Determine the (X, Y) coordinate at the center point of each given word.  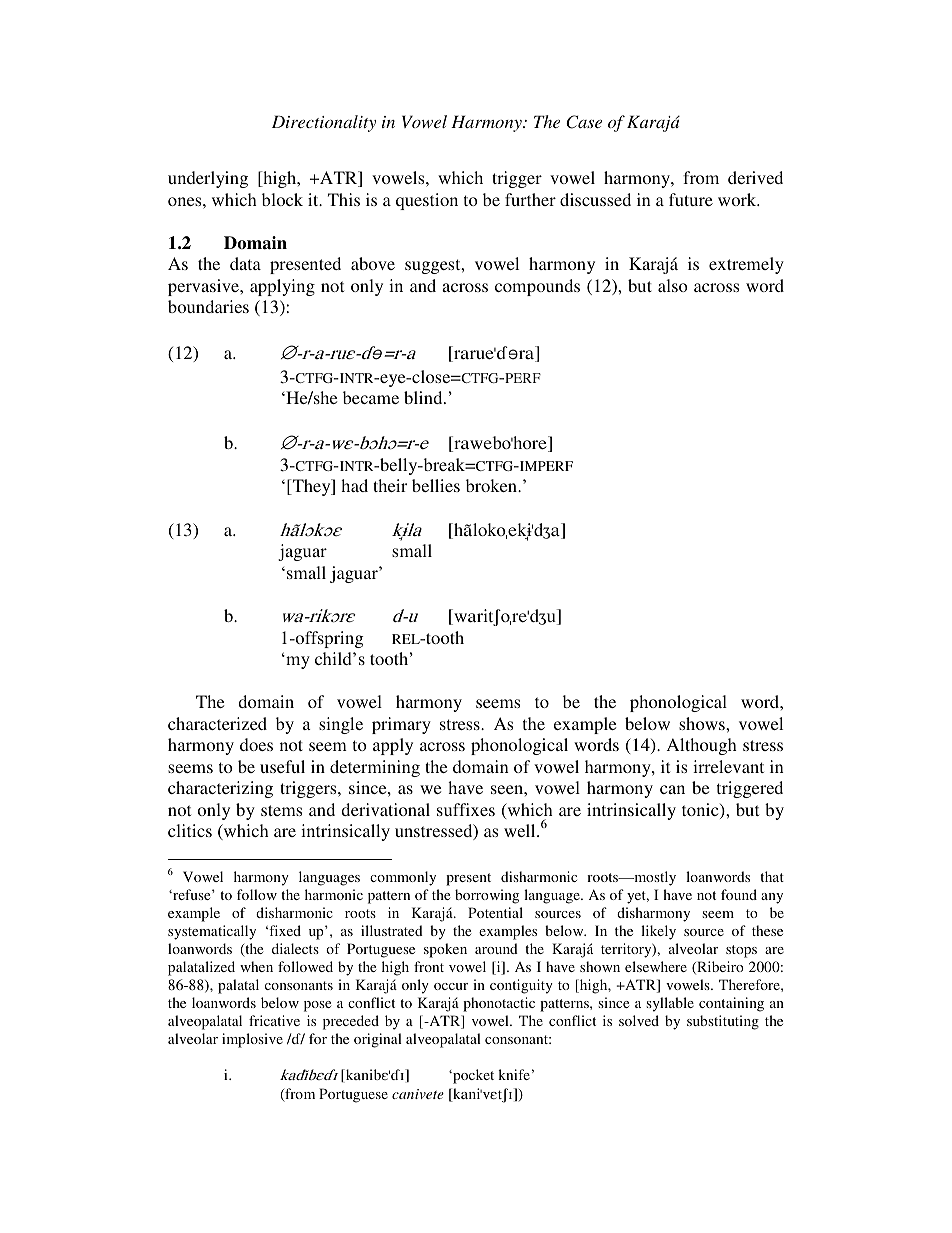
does (256, 744)
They (311, 487)
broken (492, 485)
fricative (274, 1020)
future (691, 199)
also (673, 285)
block (282, 199)
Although (702, 746)
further (530, 199)
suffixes (466, 809)
